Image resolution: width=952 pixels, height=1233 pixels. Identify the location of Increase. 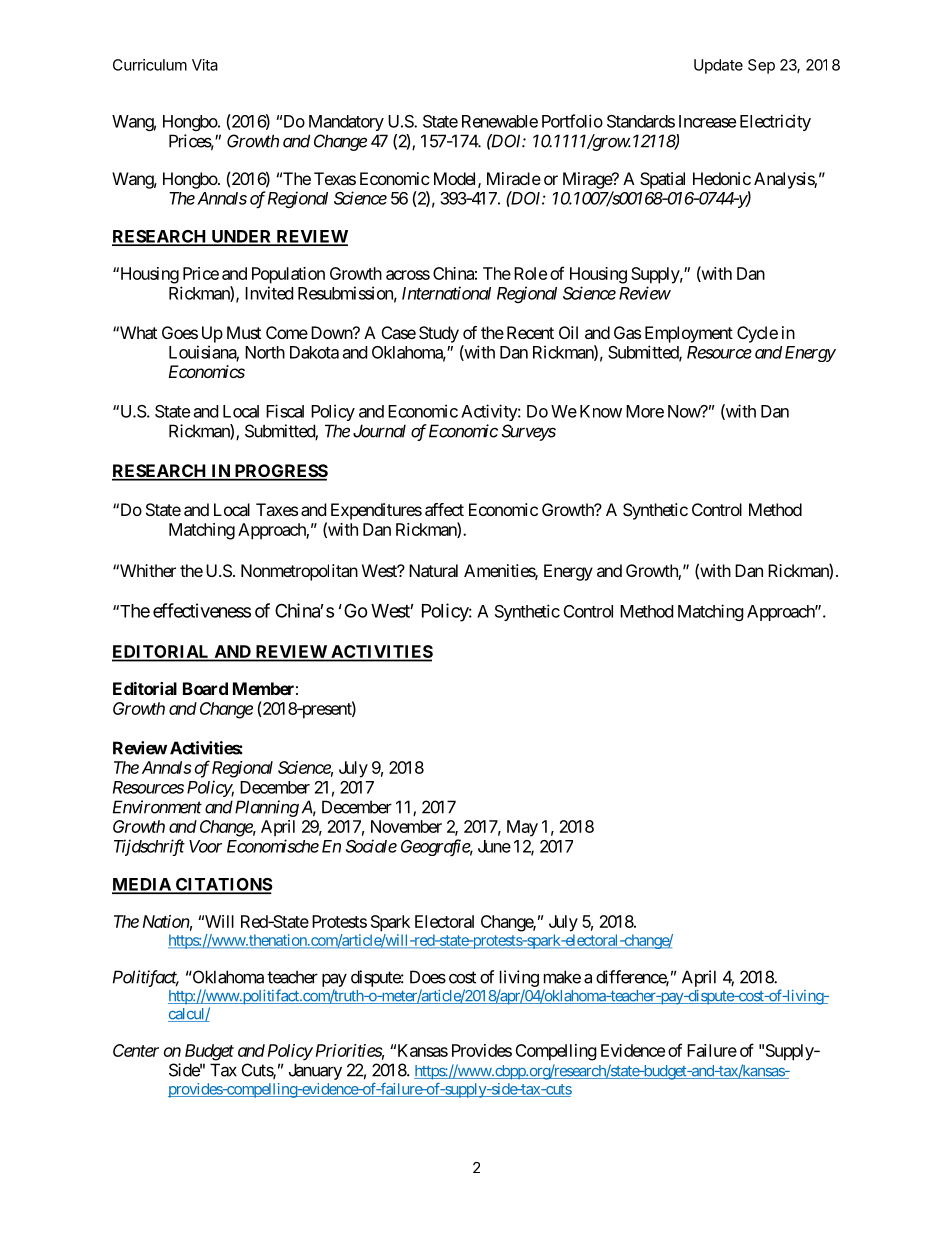
(707, 121).
